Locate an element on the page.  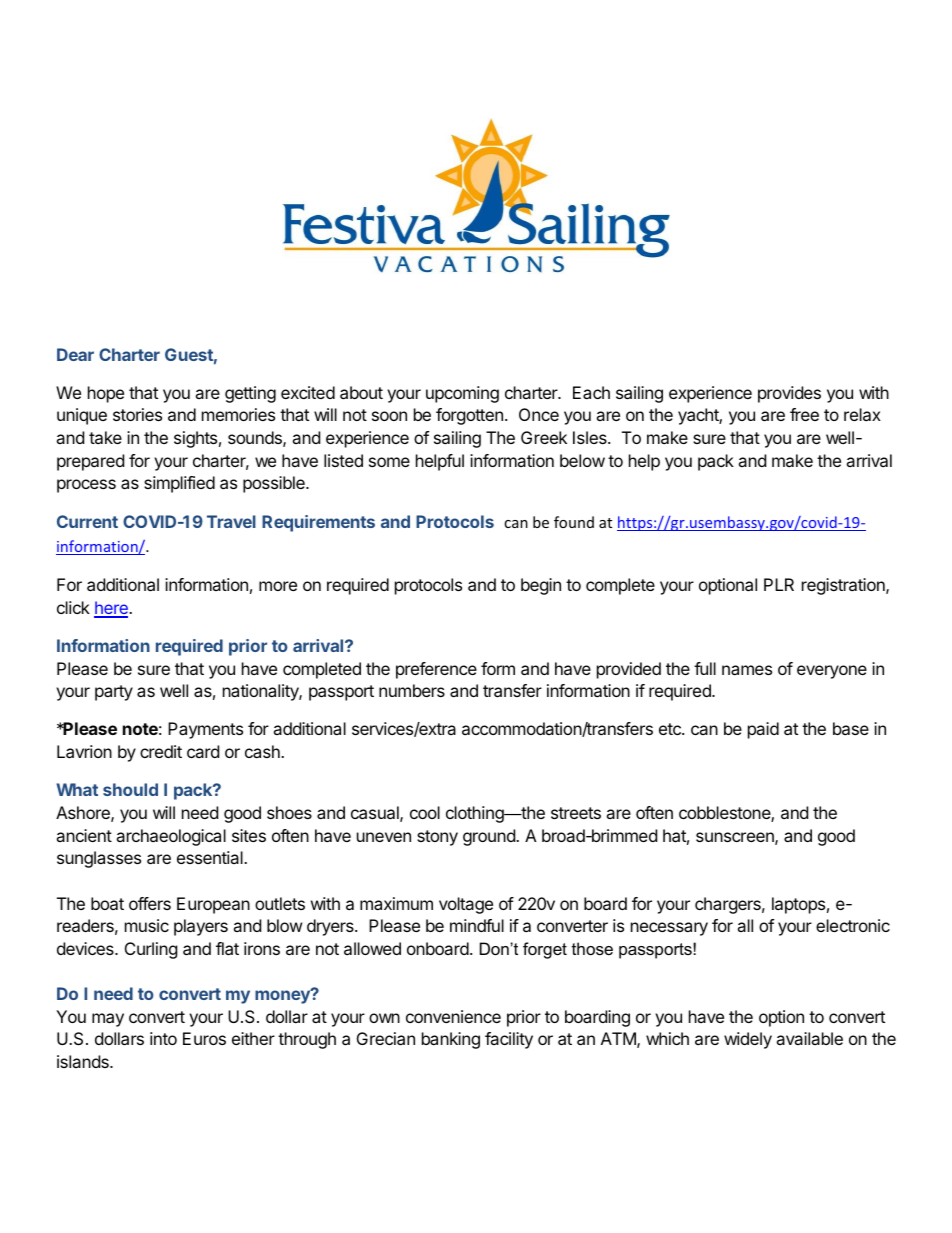
paid is located at coordinates (763, 730).
